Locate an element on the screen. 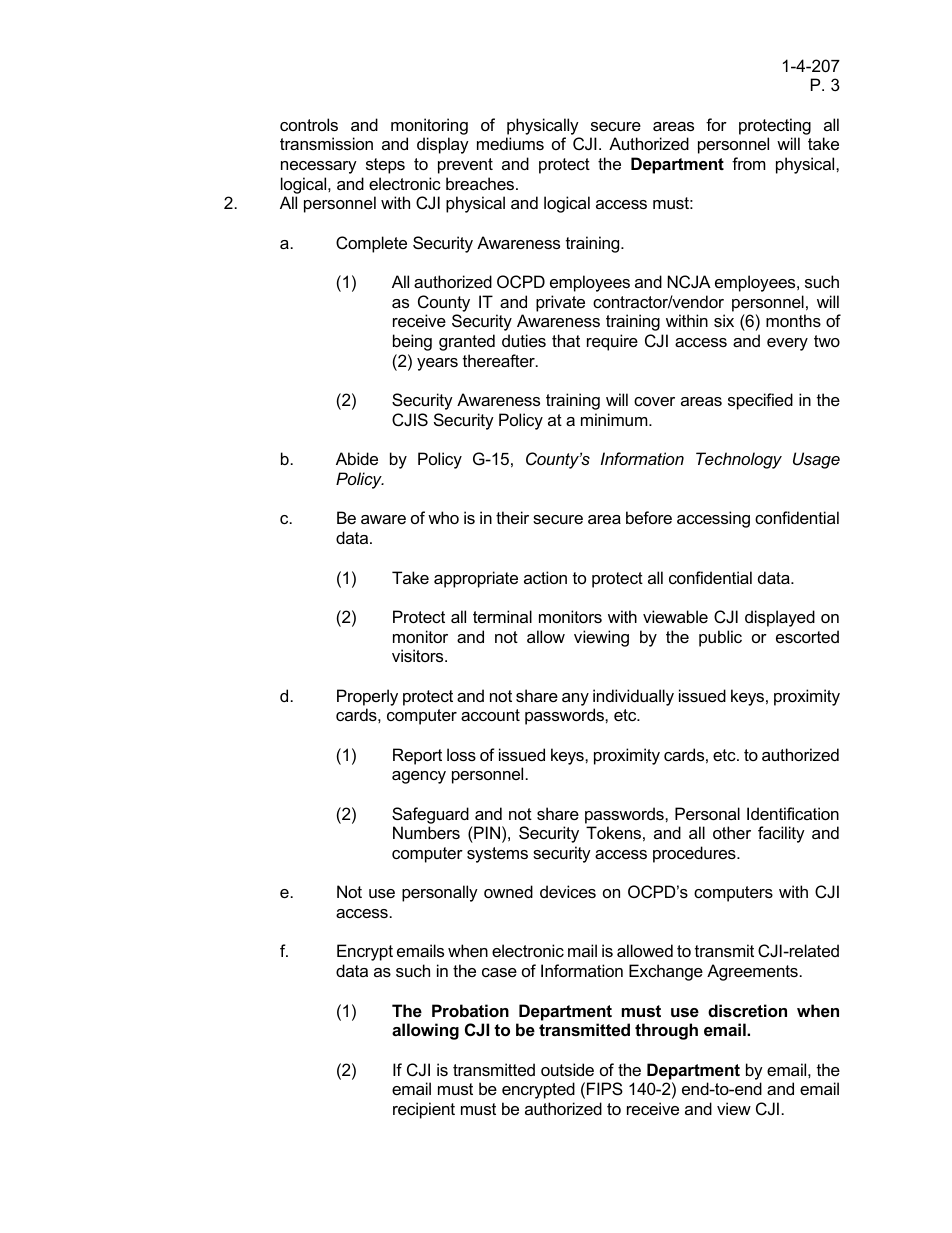 This screenshot has width=952, height=1233. outside is located at coordinates (567, 1069).
